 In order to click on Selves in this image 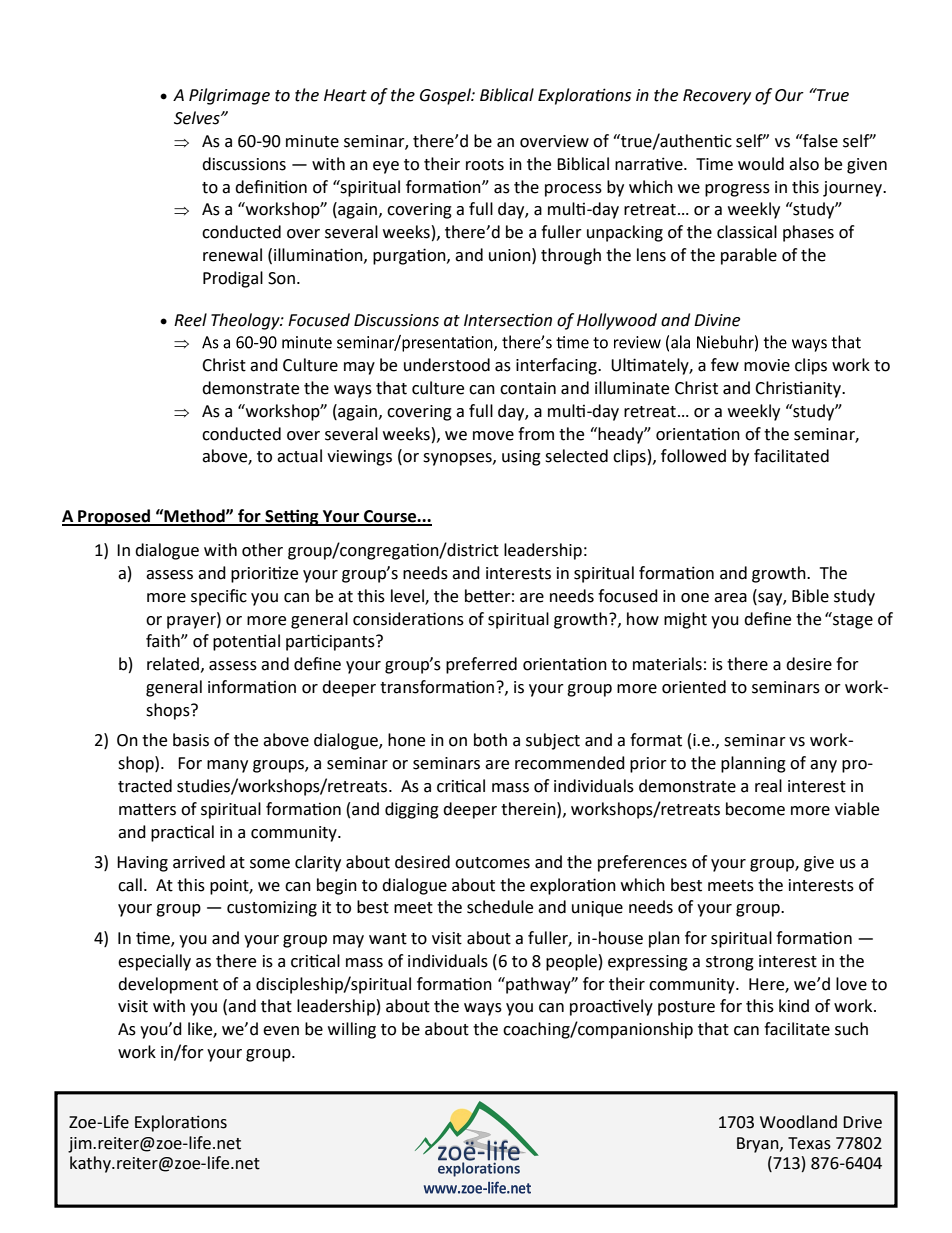, I will do `click(198, 118)`.
